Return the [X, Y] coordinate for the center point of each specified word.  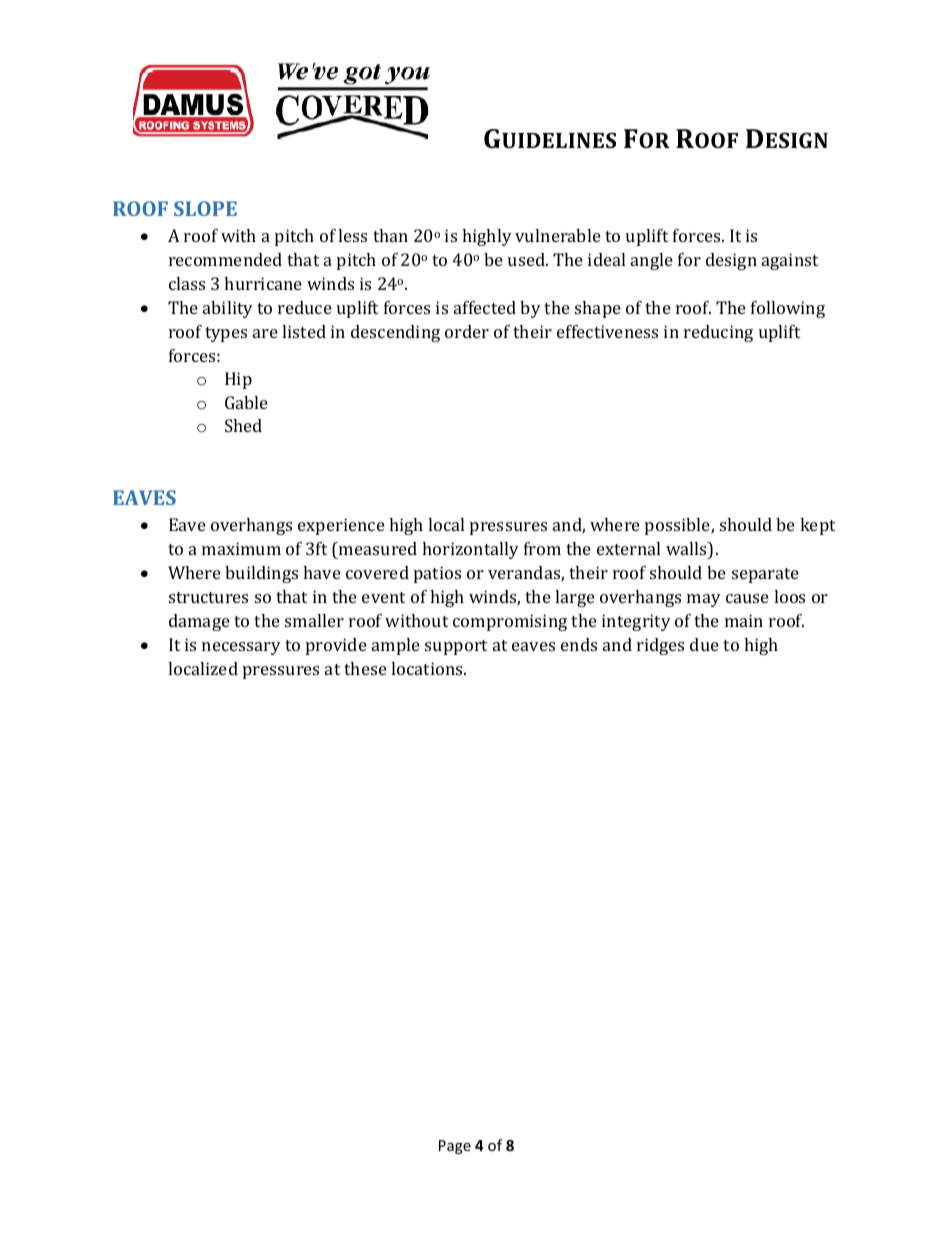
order [467, 331]
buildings [261, 574]
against [790, 261]
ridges [660, 646]
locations [428, 668]
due [704, 644]
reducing [718, 333]
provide [336, 646]
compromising [510, 622]
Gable [246, 402]
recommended [225, 259]
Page [455, 1147]
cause [747, 598]
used [527, 259]
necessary [241, 648]
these [365, 668]
